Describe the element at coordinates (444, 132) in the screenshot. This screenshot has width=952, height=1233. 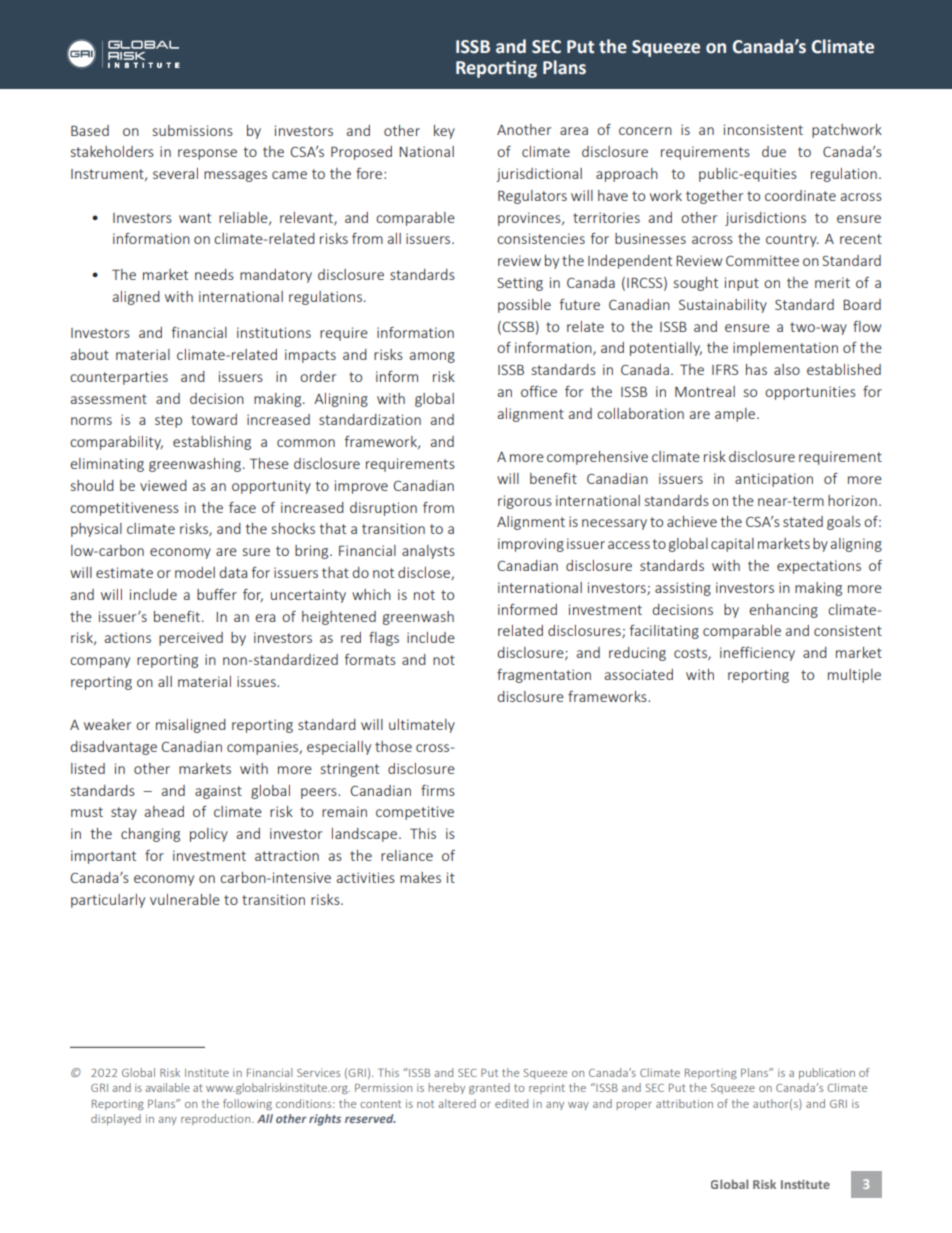
I see `key` at that location.
